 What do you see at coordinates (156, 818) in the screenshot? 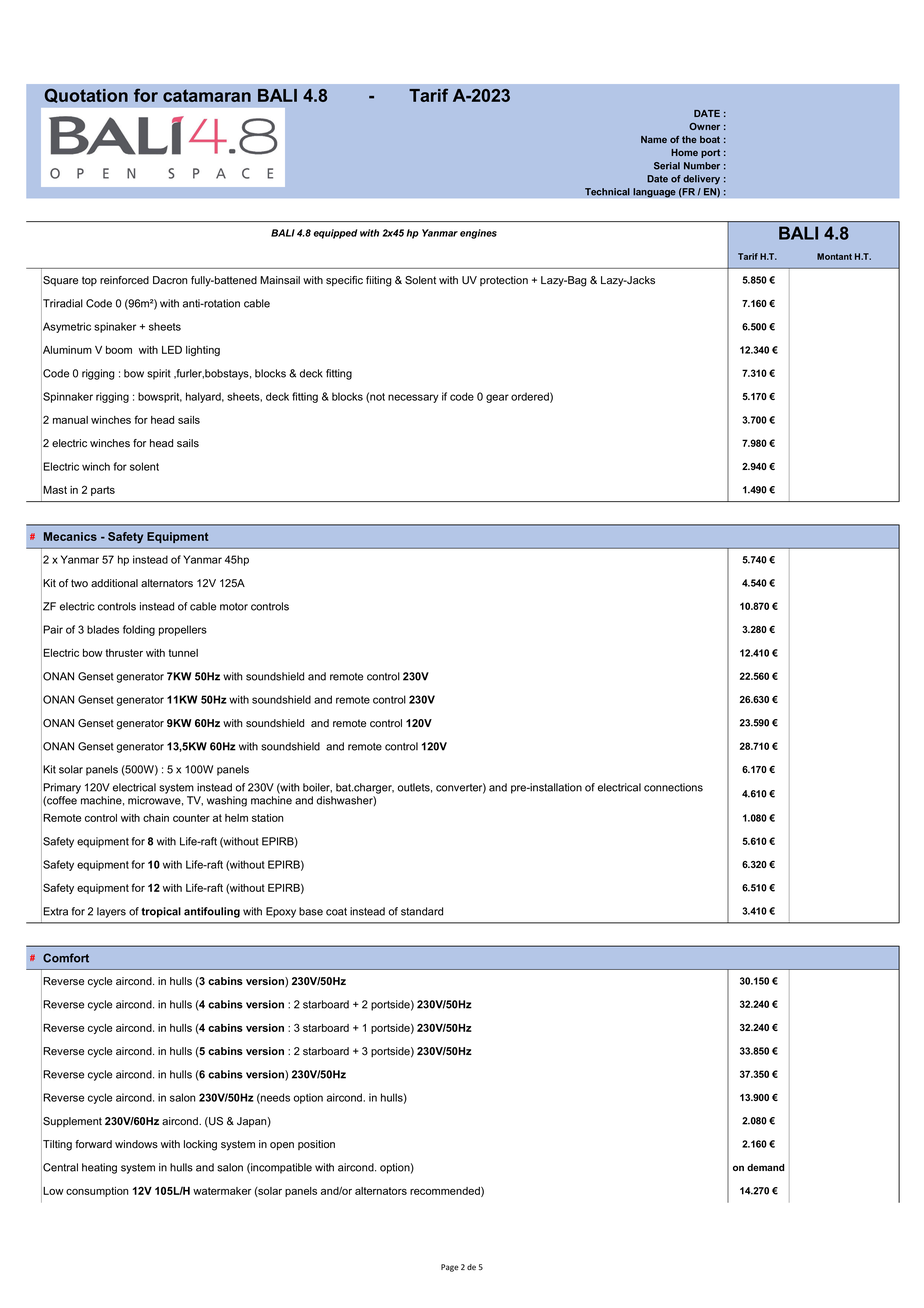
I see `chain` at bounding box center [156, 818].
